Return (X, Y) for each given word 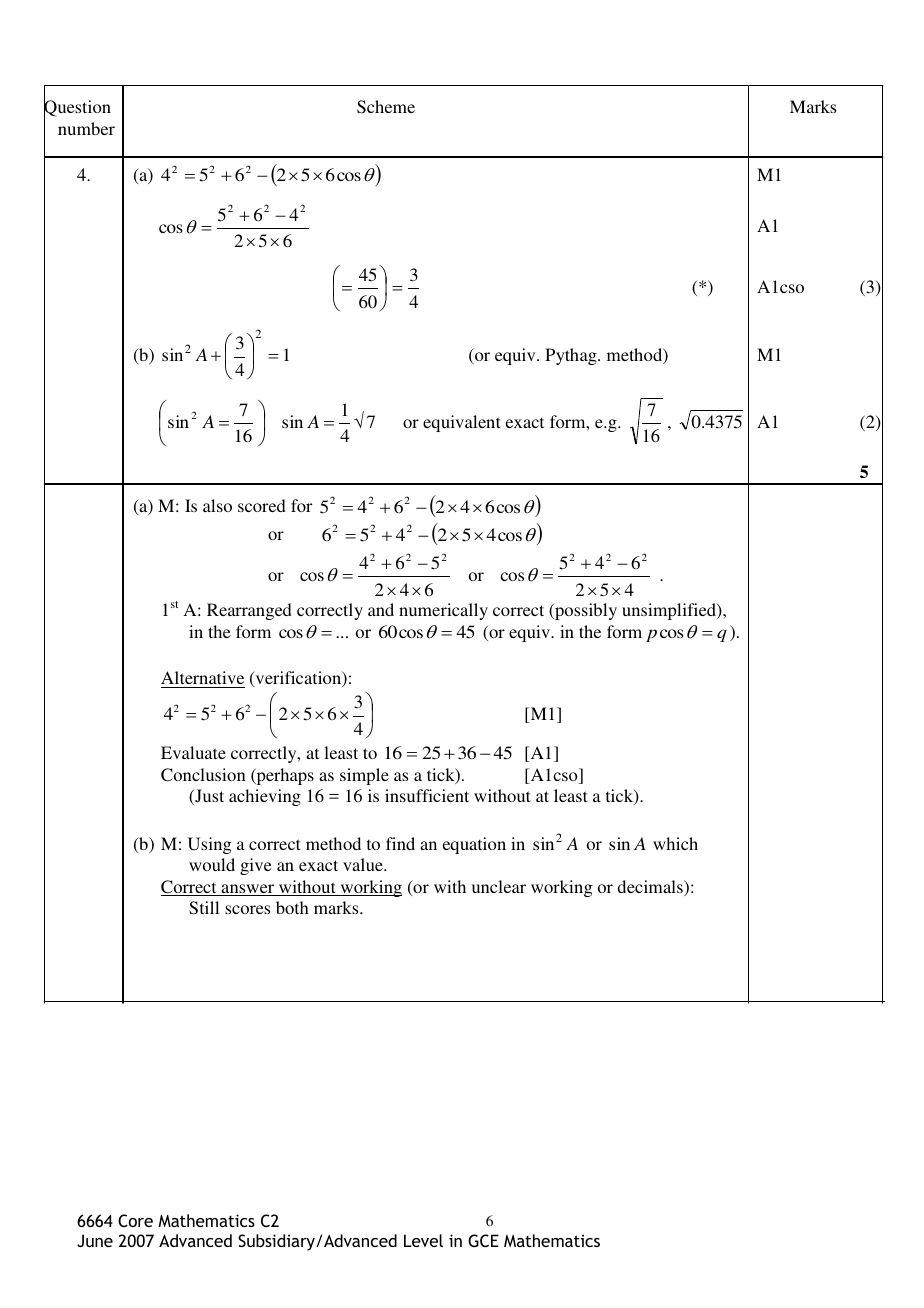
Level (423, 1240)
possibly (585, 611)
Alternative (203, 679)
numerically (443, 611)
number (86, 128)
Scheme (386, 107)
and (381, 609)
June (95, 1240)
